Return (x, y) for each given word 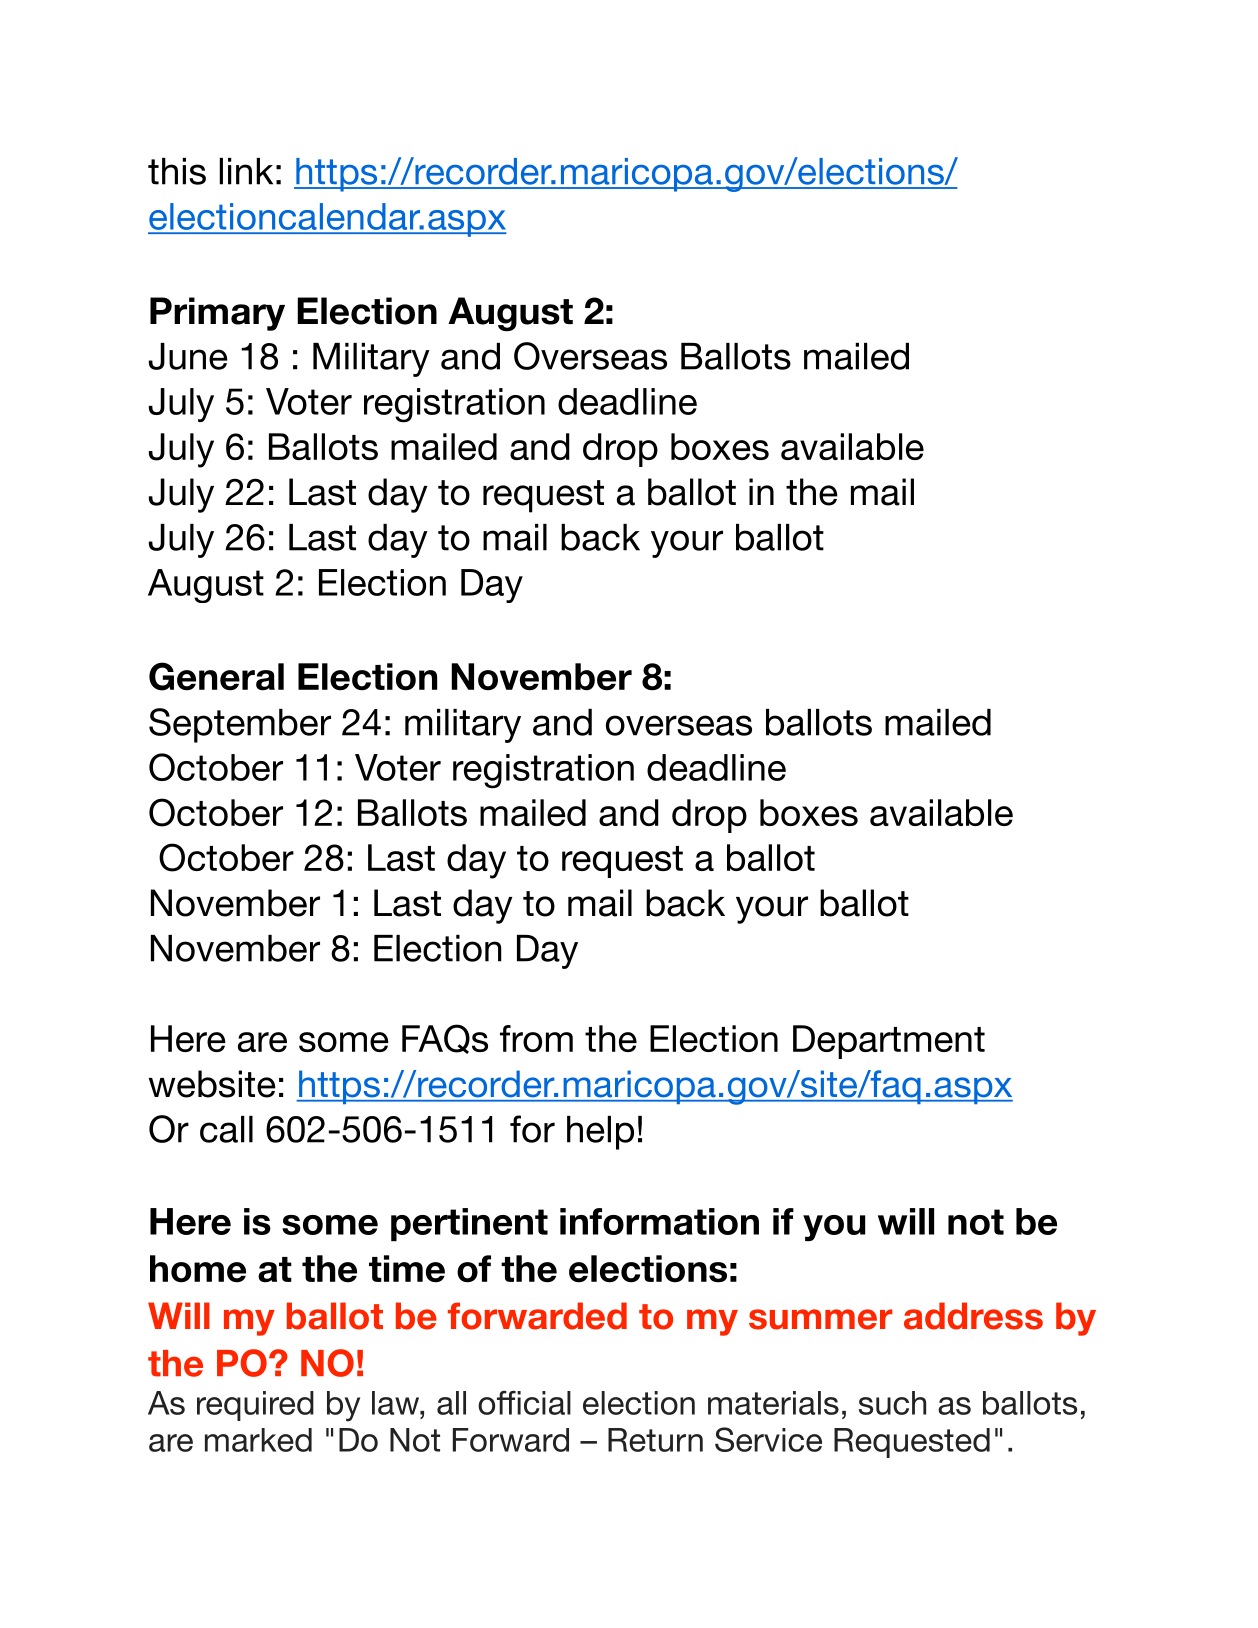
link (246, 171)
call (226, 1129)
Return (655, 1440)
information (659, 1221)
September (240, 725)
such (892, 1403)
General (216, 676)
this (177, 171)
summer (821, 1319)
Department (889, 1042)
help (600, 1133)
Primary (217, 314)
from (536, 1038)
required (255, 1406)
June (188, 356)
